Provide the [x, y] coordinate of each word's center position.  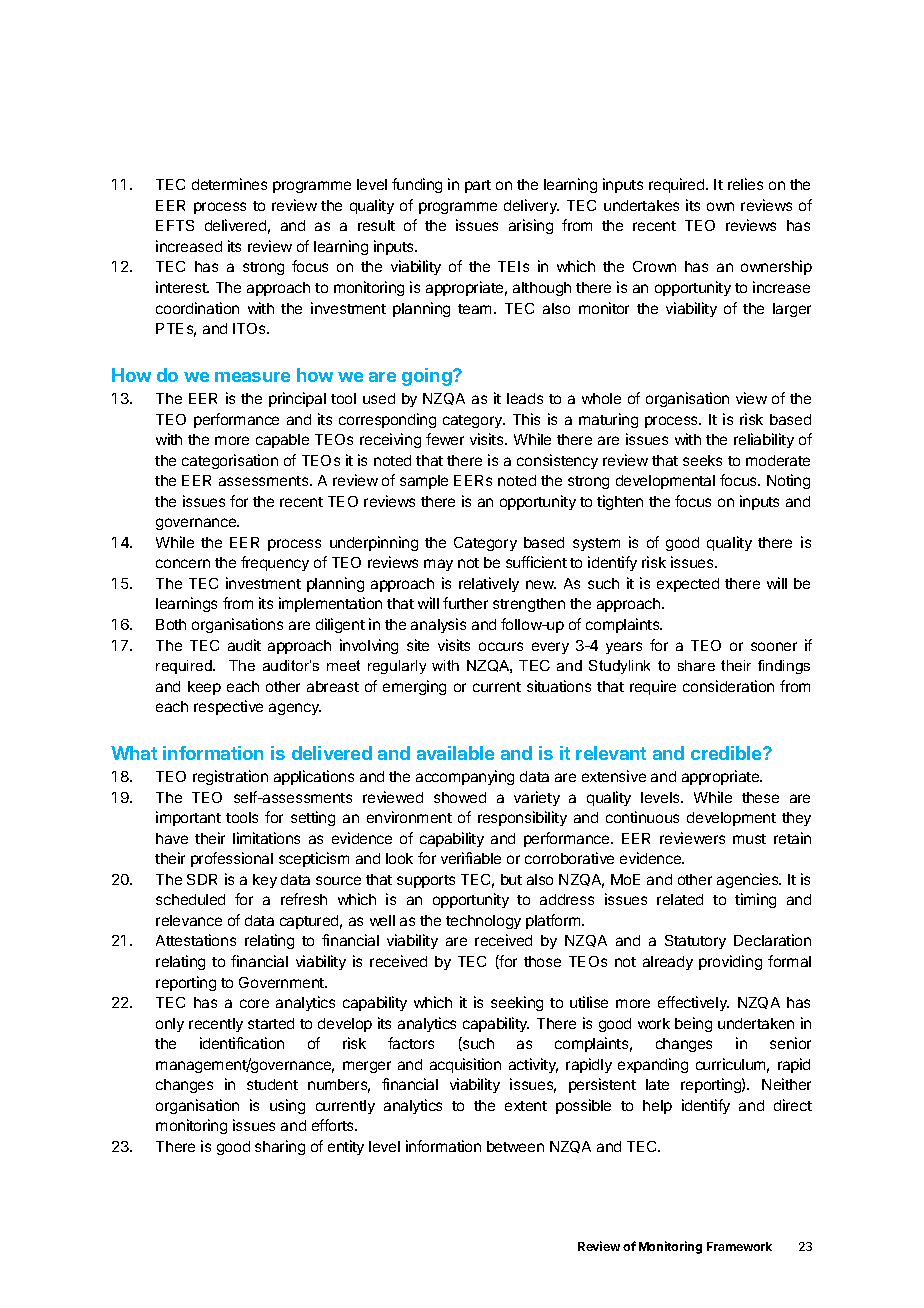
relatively [489, 584]
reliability [764, 440]
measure [252, 377]
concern [183, 563]
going [428, 377]
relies [745, 184]
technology [483, 922]
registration [230, 777]
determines [229, 184]
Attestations [196, 940]
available [455, 753]
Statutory [695, 942]
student [272, 1084]
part [478, 186]
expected [688, 585]
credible [727, 753]
